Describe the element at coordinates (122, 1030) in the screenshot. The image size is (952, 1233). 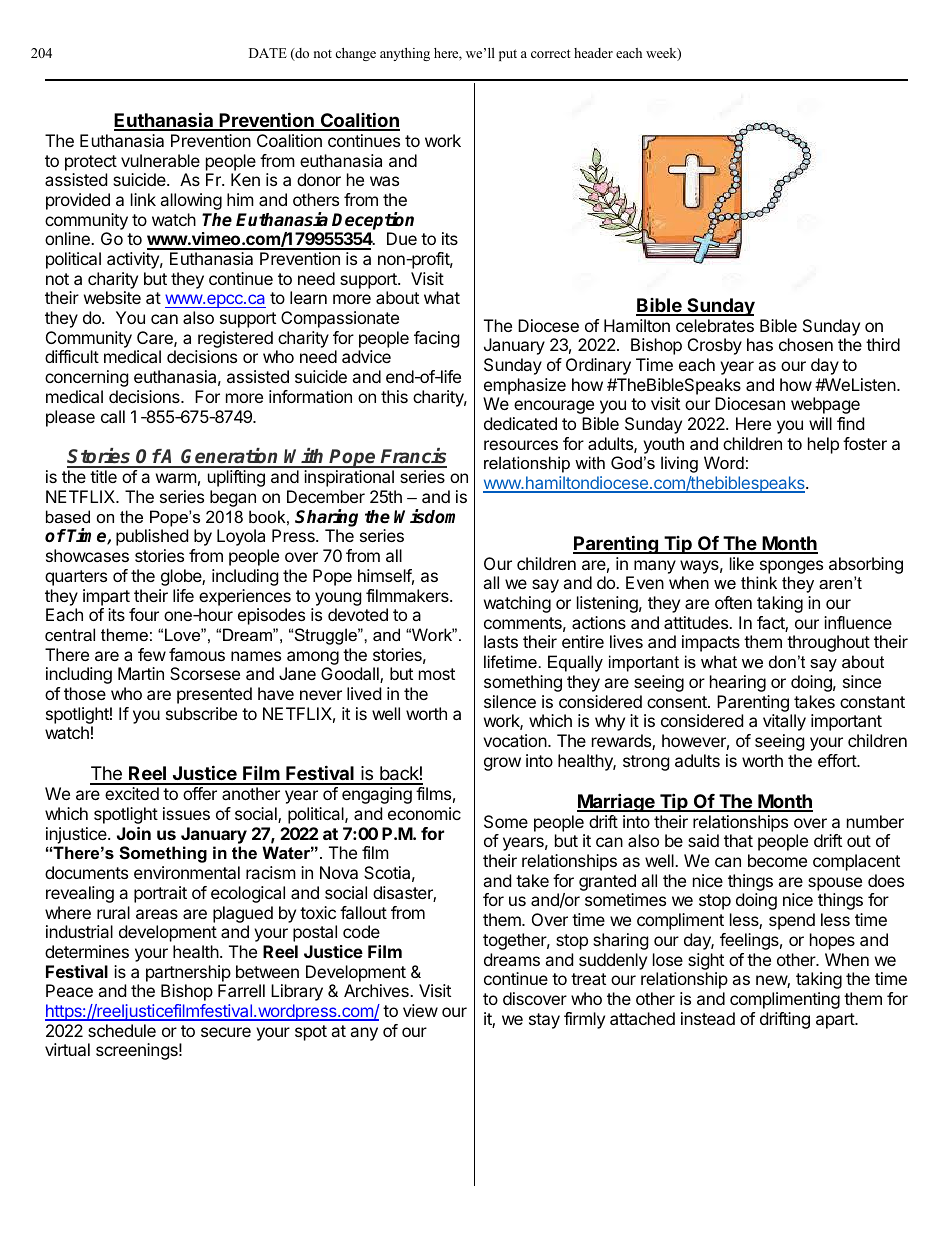
I see `schedule` at that location.
